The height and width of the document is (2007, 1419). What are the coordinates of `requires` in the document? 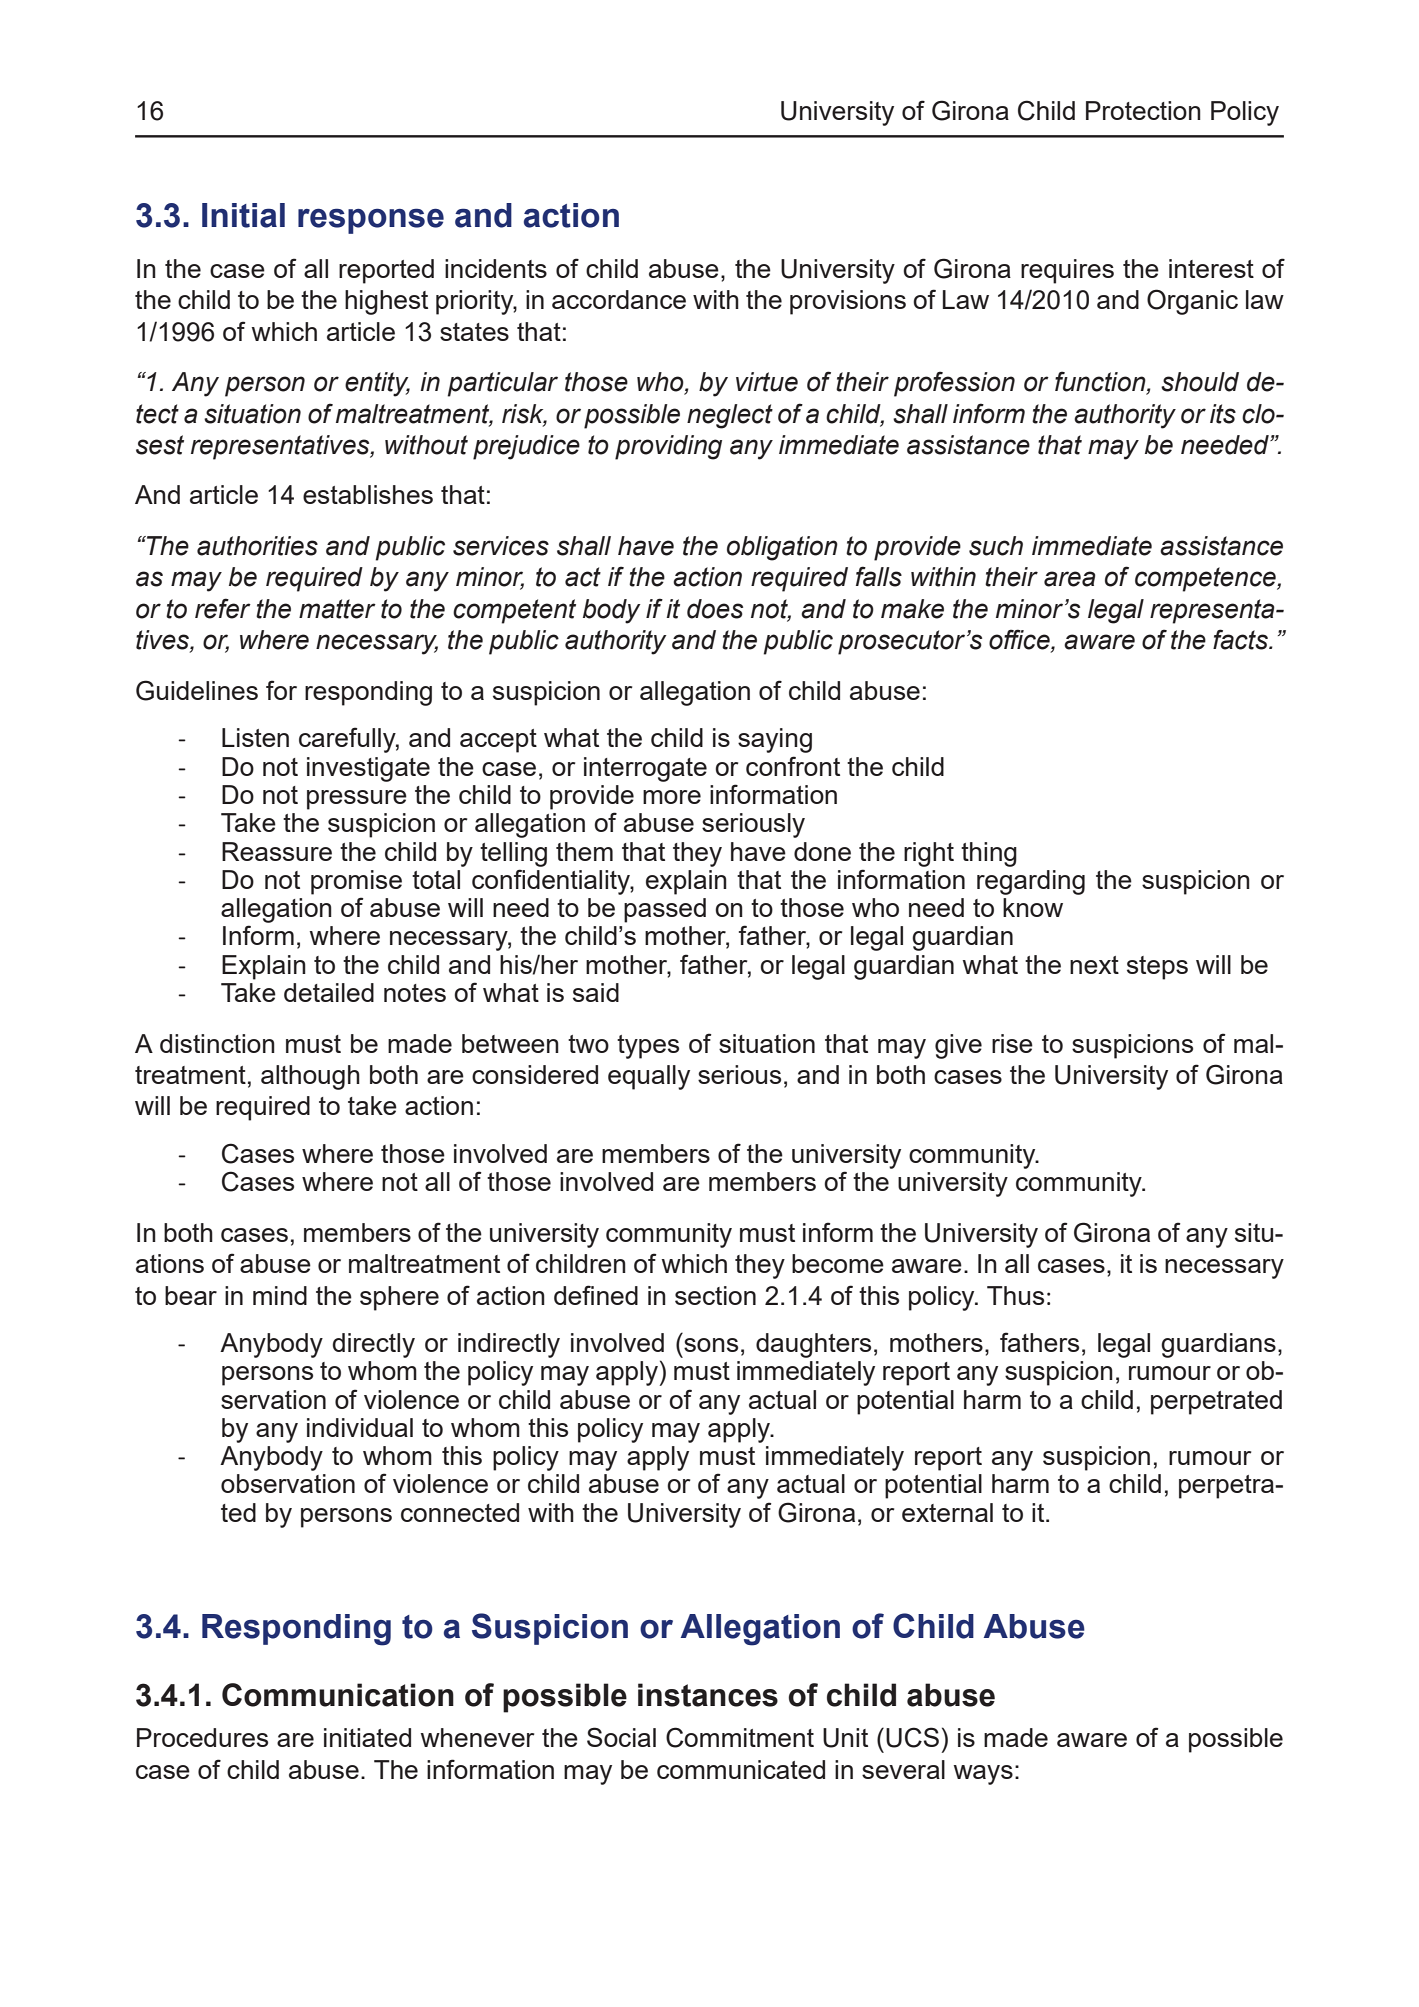 It's located at (1067, 271).
